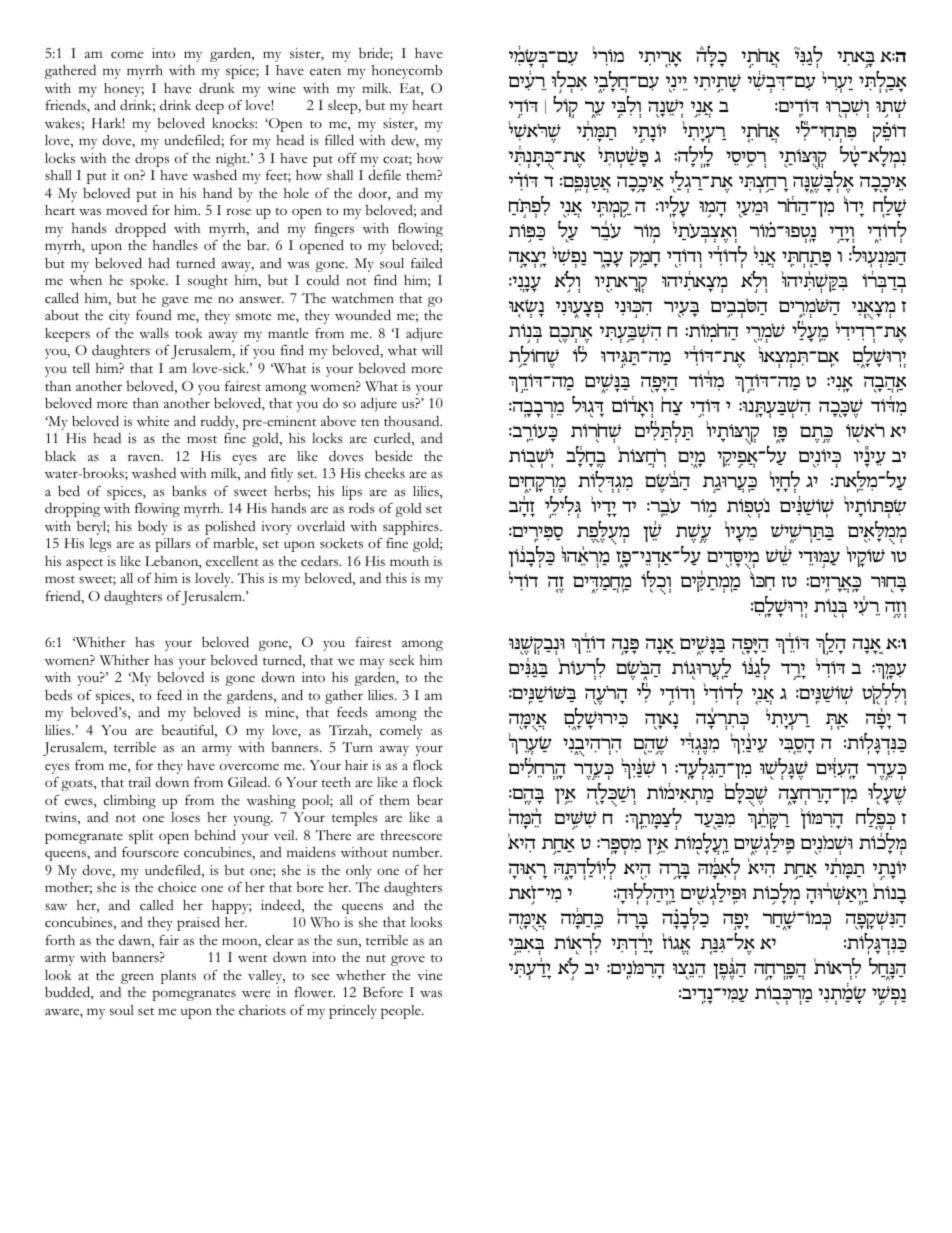  What do you see at coordinates (356, 765) in the screenshot?
I see `hair` at bounding box center [356, 765].
